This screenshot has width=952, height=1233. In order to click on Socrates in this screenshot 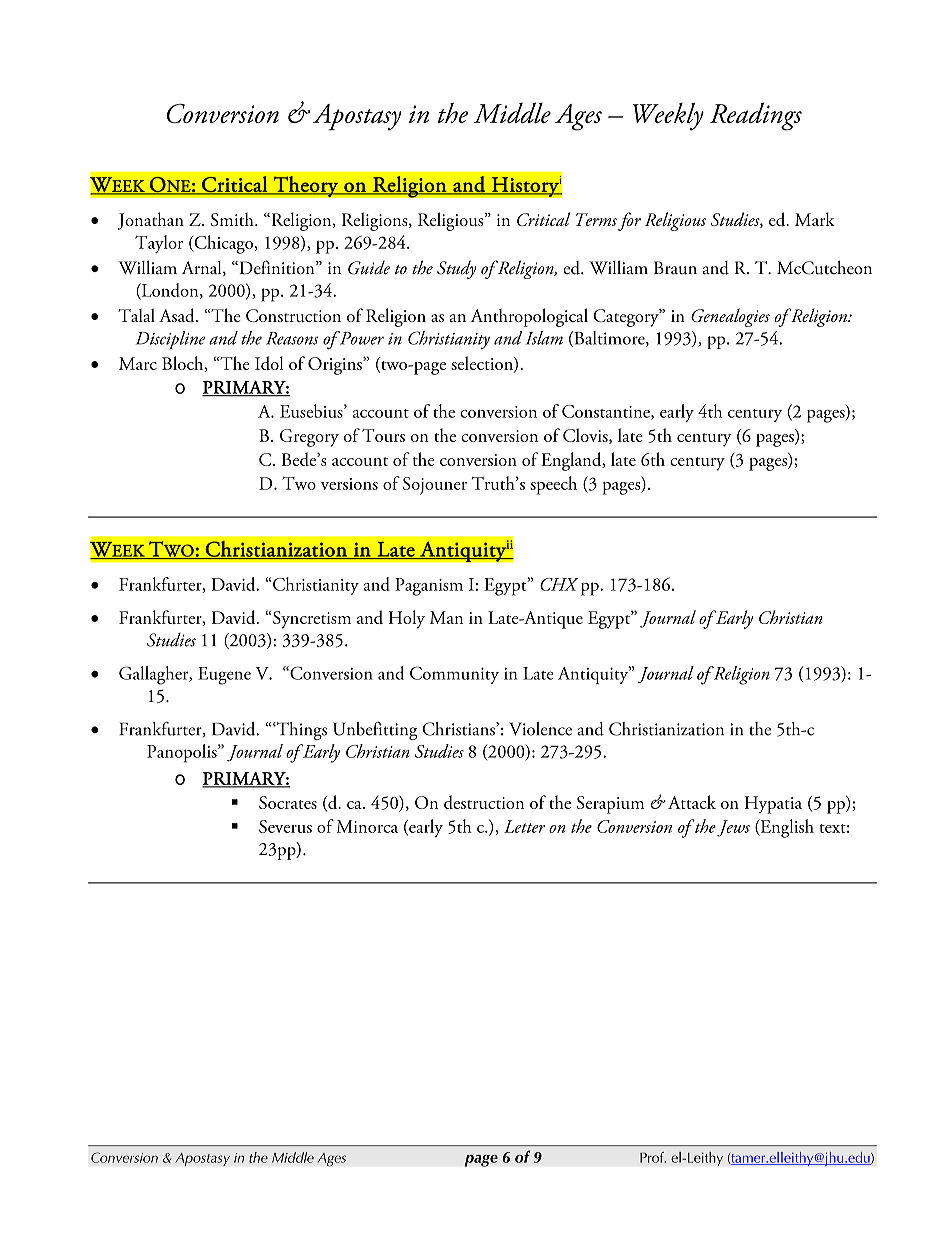, I will do `click(288, 802)`.
